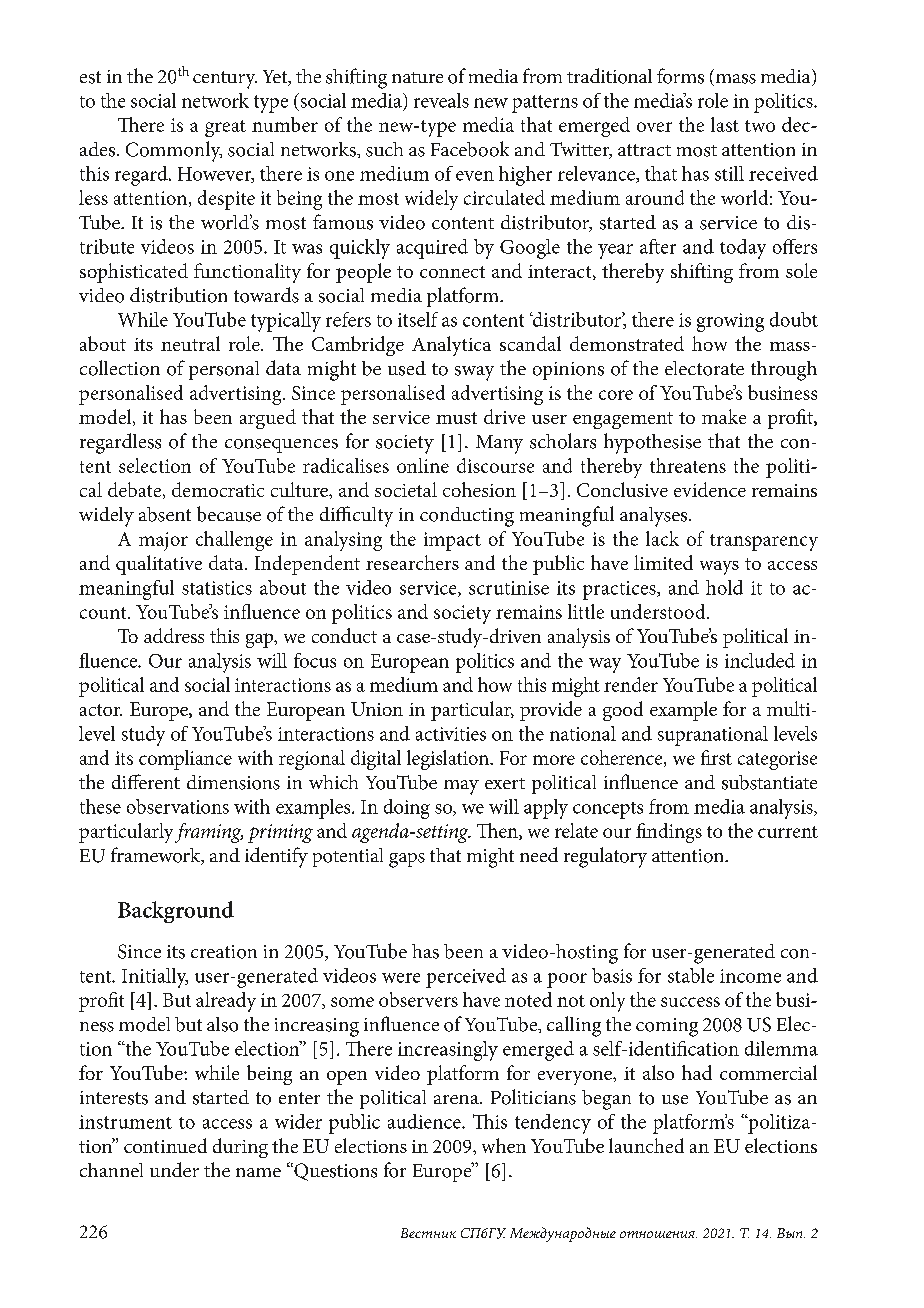  Describe the element at coordinates (646, 1145) in the page. I see `launched` at that location.
